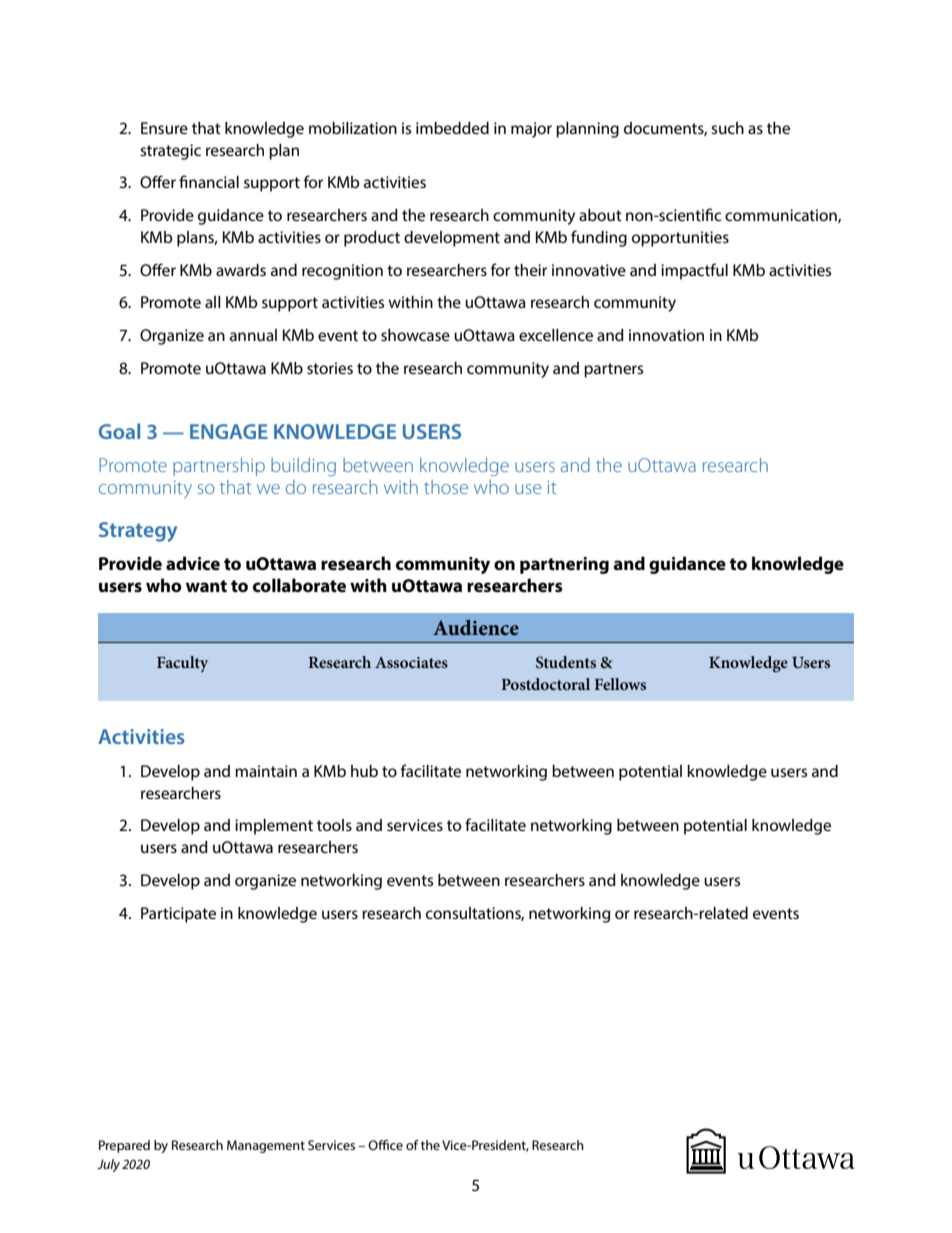 This document has width=952, height=1233. I want to click on partnering, so click(564, 565).
